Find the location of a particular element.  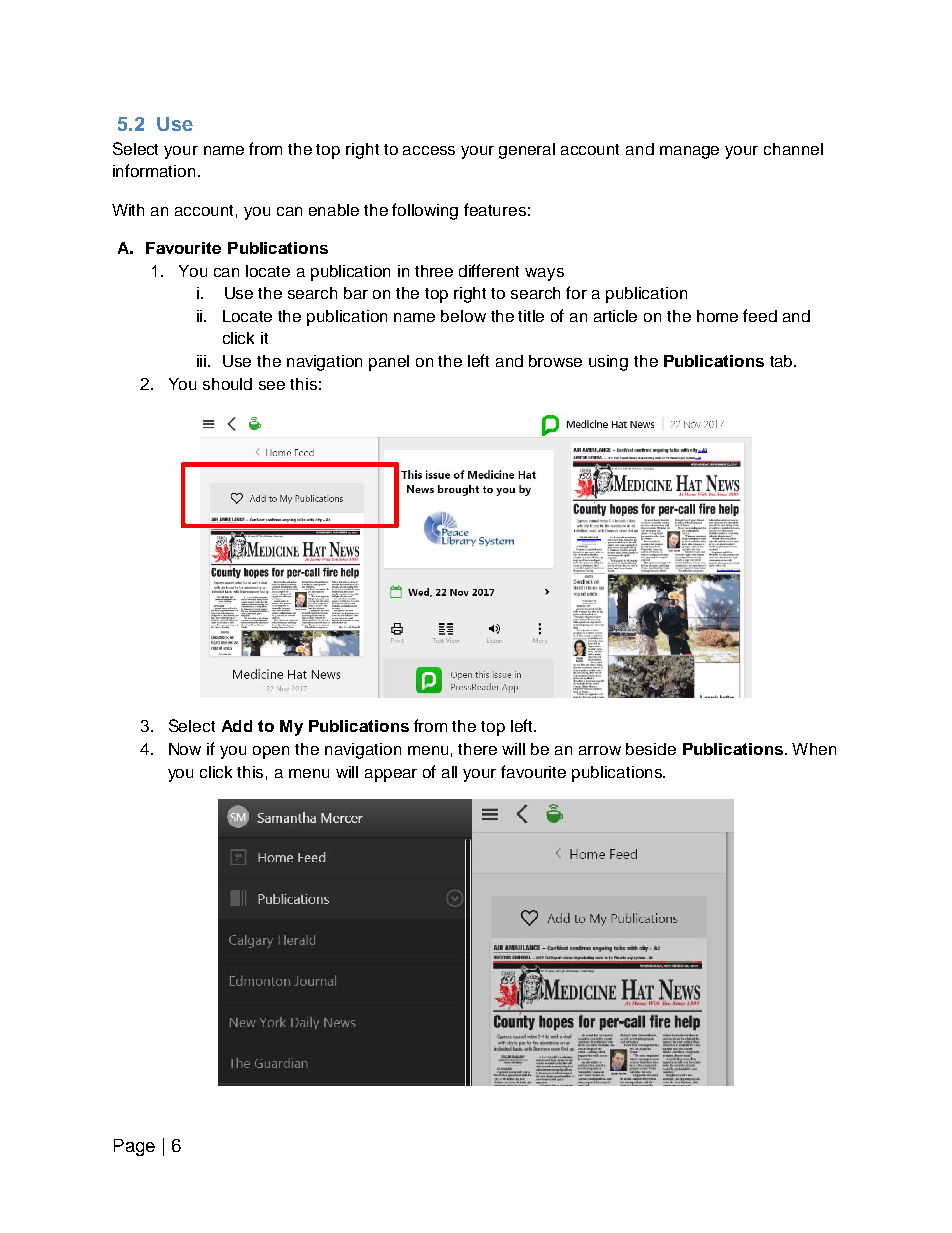

access is located at coordinates (429, 150).
